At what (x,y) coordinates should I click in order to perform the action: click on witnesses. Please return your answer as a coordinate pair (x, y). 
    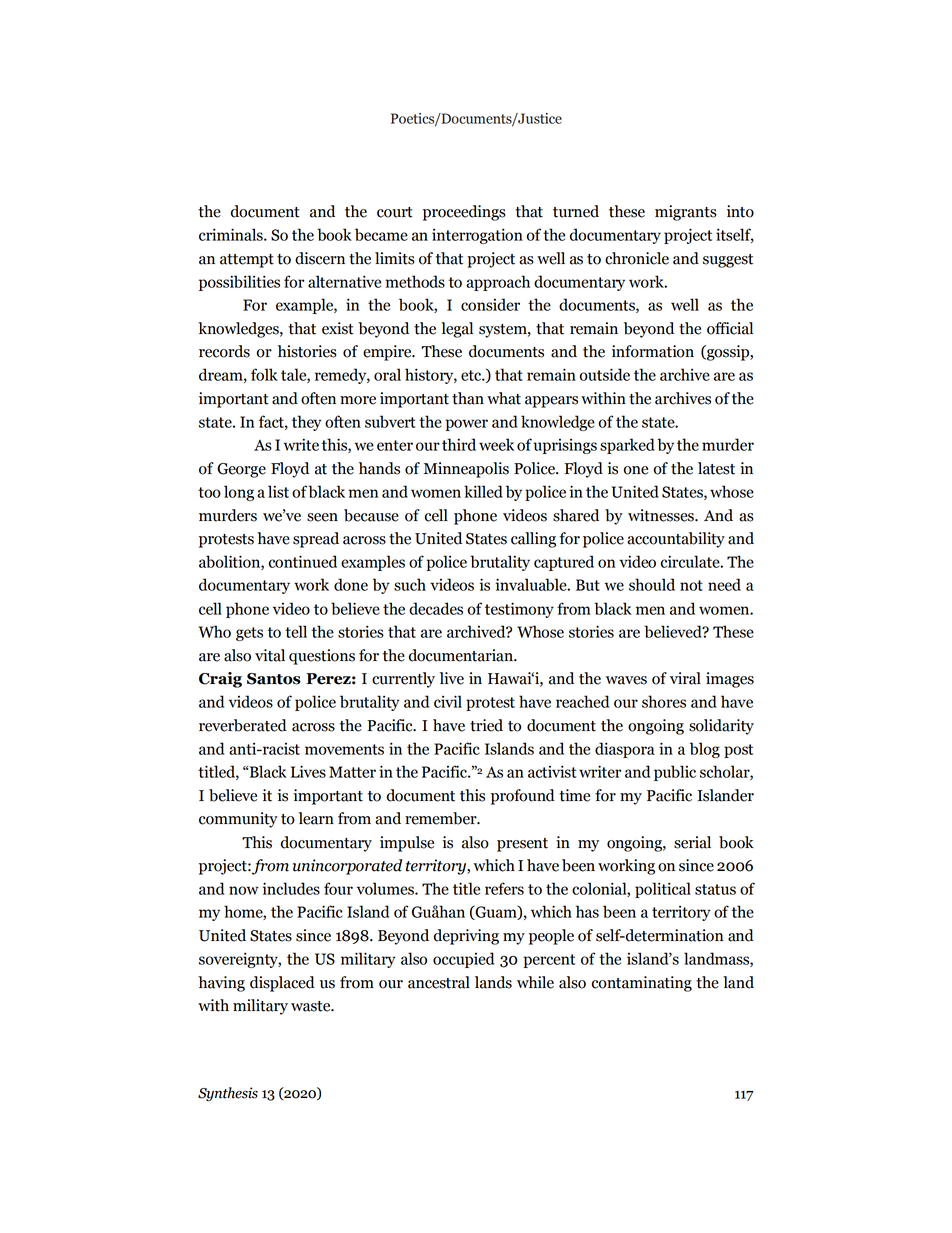
    Looking at the image, I should click on (662, 515).
